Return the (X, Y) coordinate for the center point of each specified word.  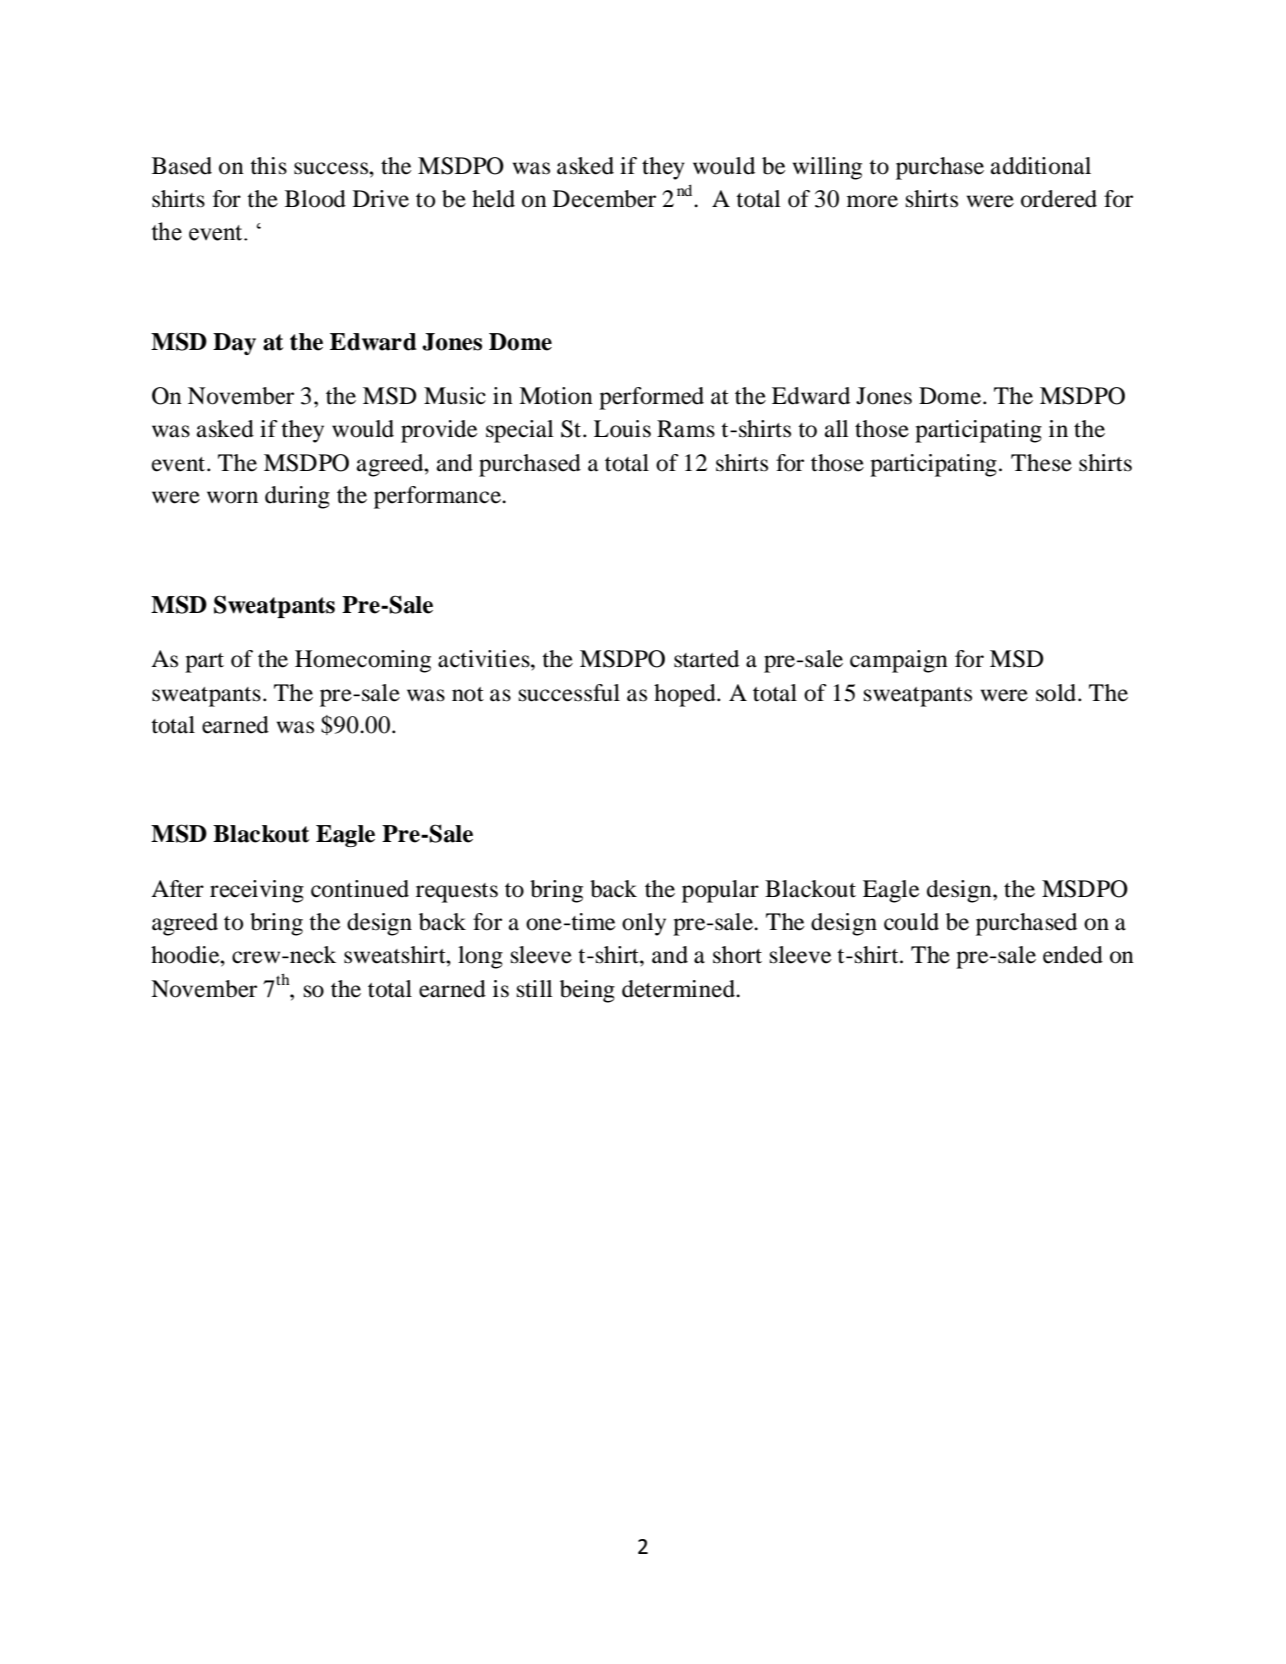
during (297, 497)
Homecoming (363, 661)
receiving (257, 891)
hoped (686, 695)
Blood (315, 199)
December (604, 199)
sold (1057, 693)
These (1041, 463)
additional (1041, 166)
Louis (622, 429)
